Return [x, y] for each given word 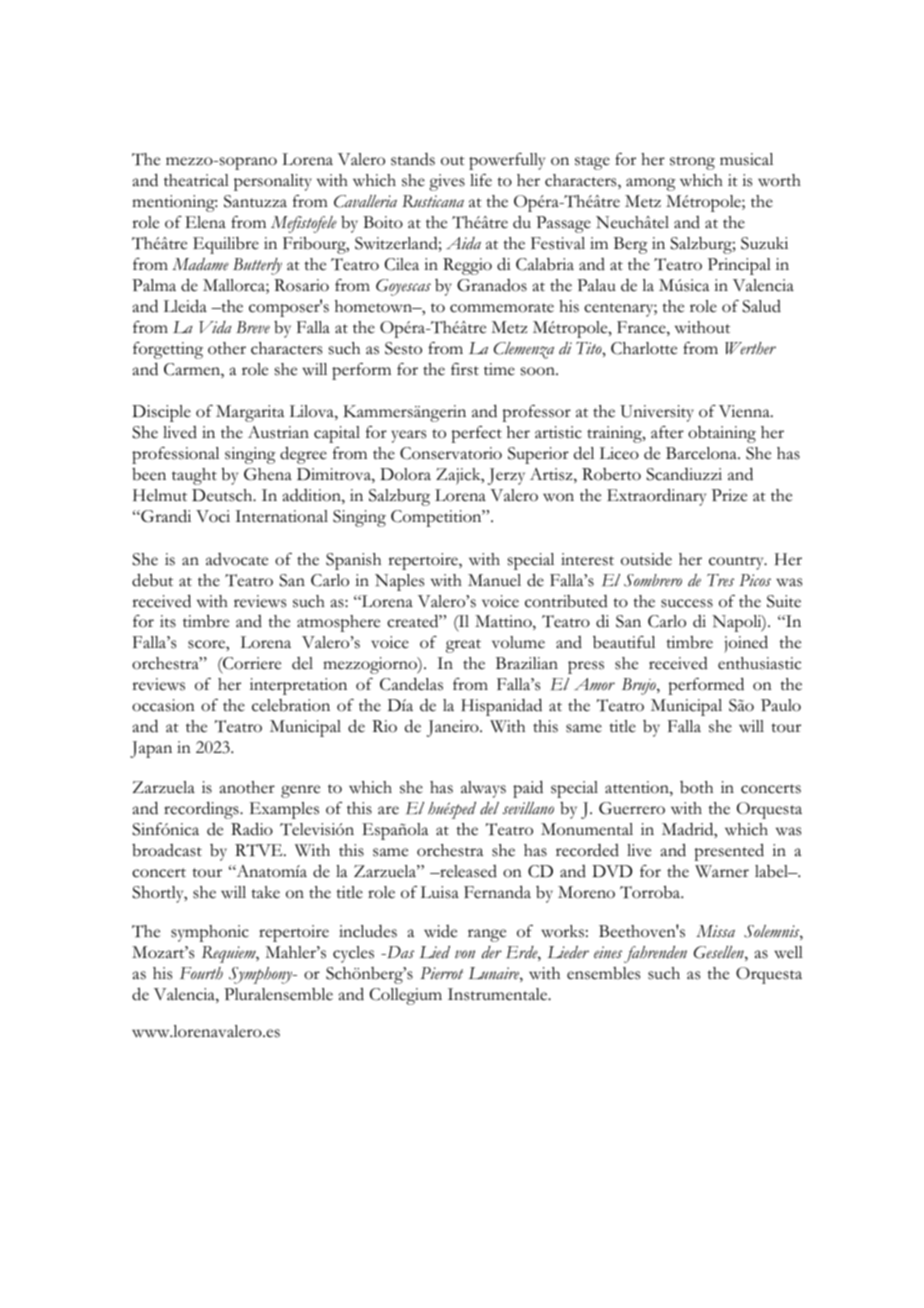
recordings [202, 810]
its [168, 621]
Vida [215, 327]
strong [692, 163]
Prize [729, 495]
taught [194, 476]
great [463, 646]
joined [746, 644]
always [483, 789]
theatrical [196, 180]
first [465, 369]
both [696, 787]
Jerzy [506, 476]
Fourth [201, 973]
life [481, 180]
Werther [750, 348]
